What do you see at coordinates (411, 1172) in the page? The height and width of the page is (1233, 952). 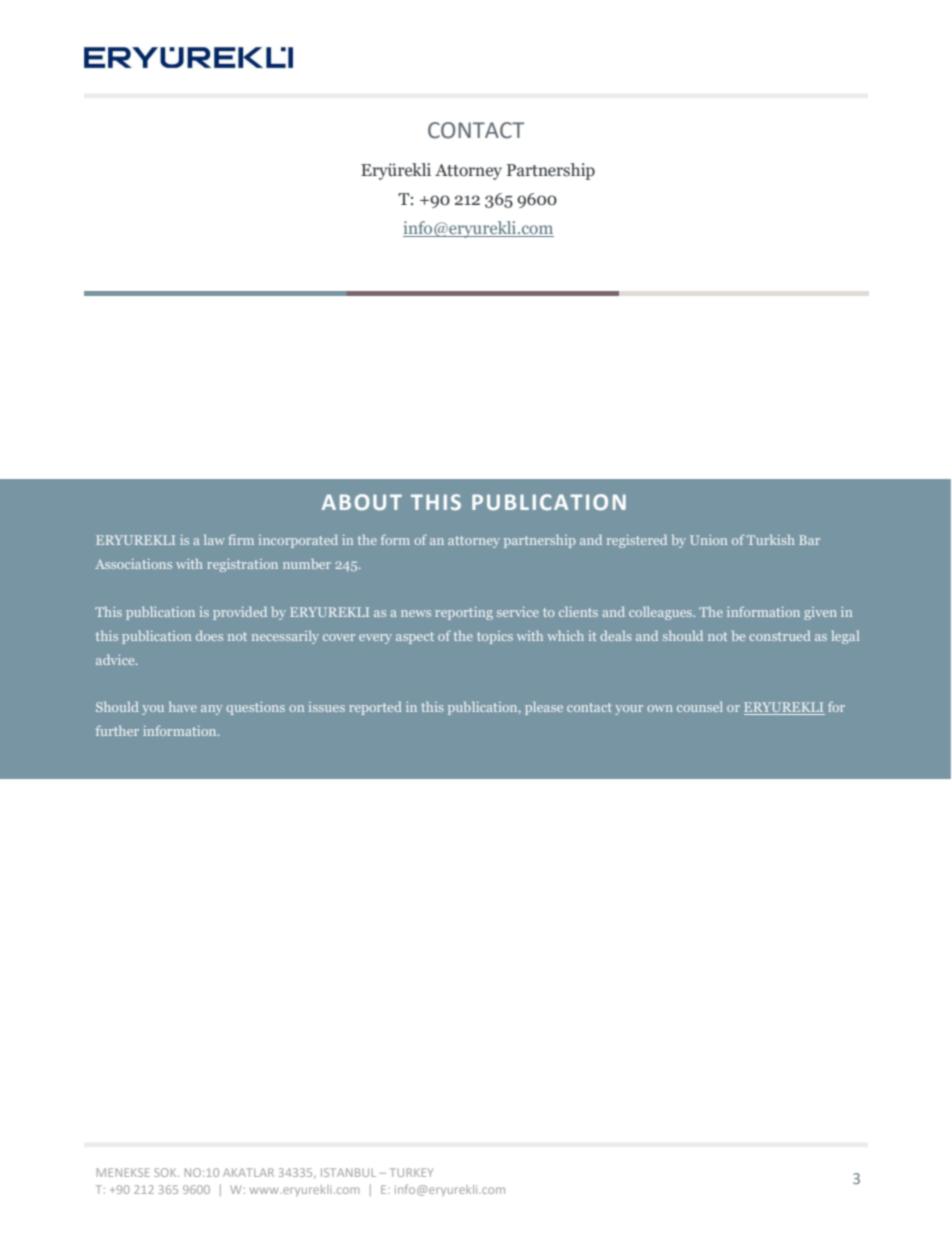 I see `TURKEY` at bounding box center [411, 1172].
